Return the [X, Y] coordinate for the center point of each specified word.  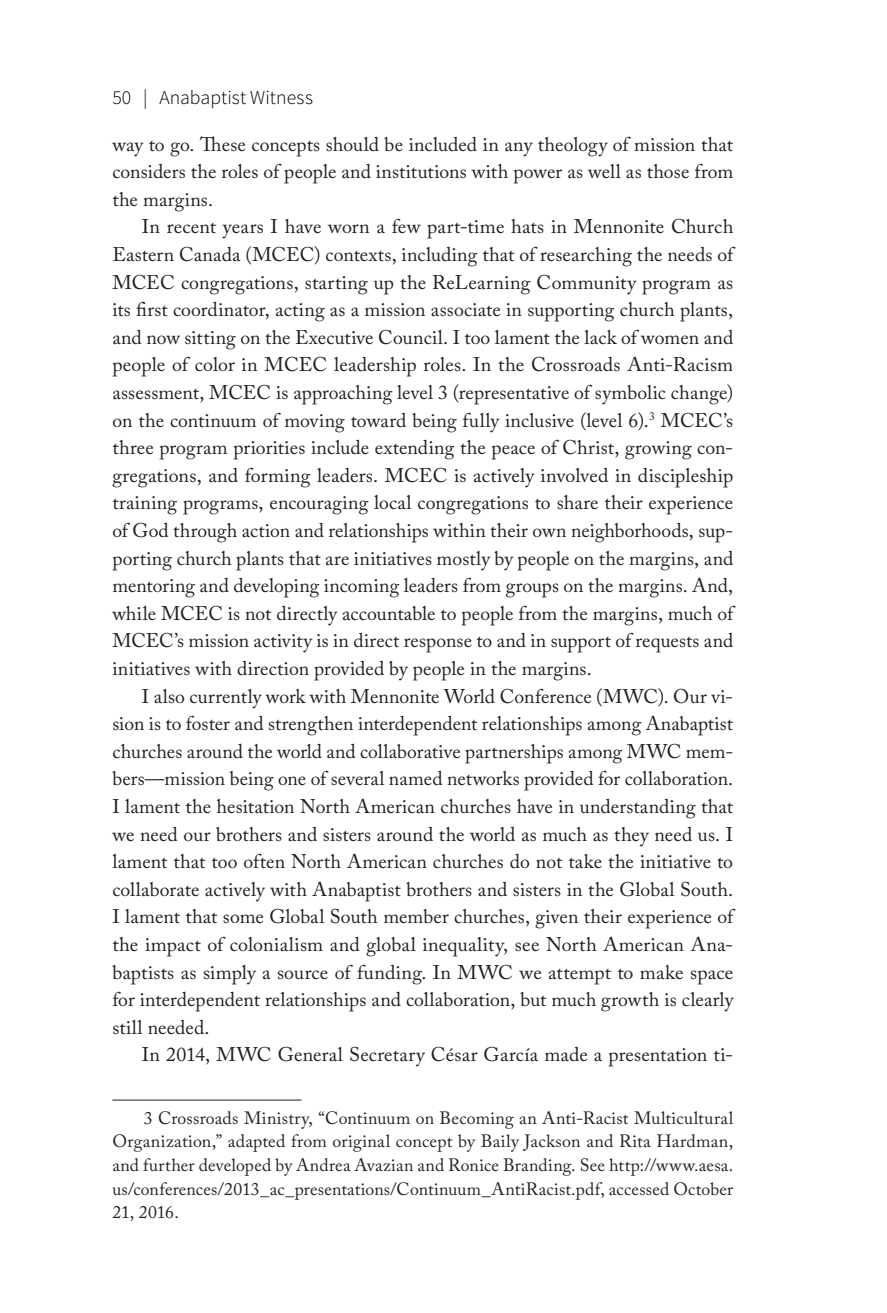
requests [667, 645]
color [215, 364]
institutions [421, 171]
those [668, 171]
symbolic [630, 395]
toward [378, 420]
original [361, 1143]
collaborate [156, 889]
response [438, 645]
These [222, 144]
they [631, 837]
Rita [635, 1140]
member [416, 916]
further [169, 1164]
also [169, 696]
